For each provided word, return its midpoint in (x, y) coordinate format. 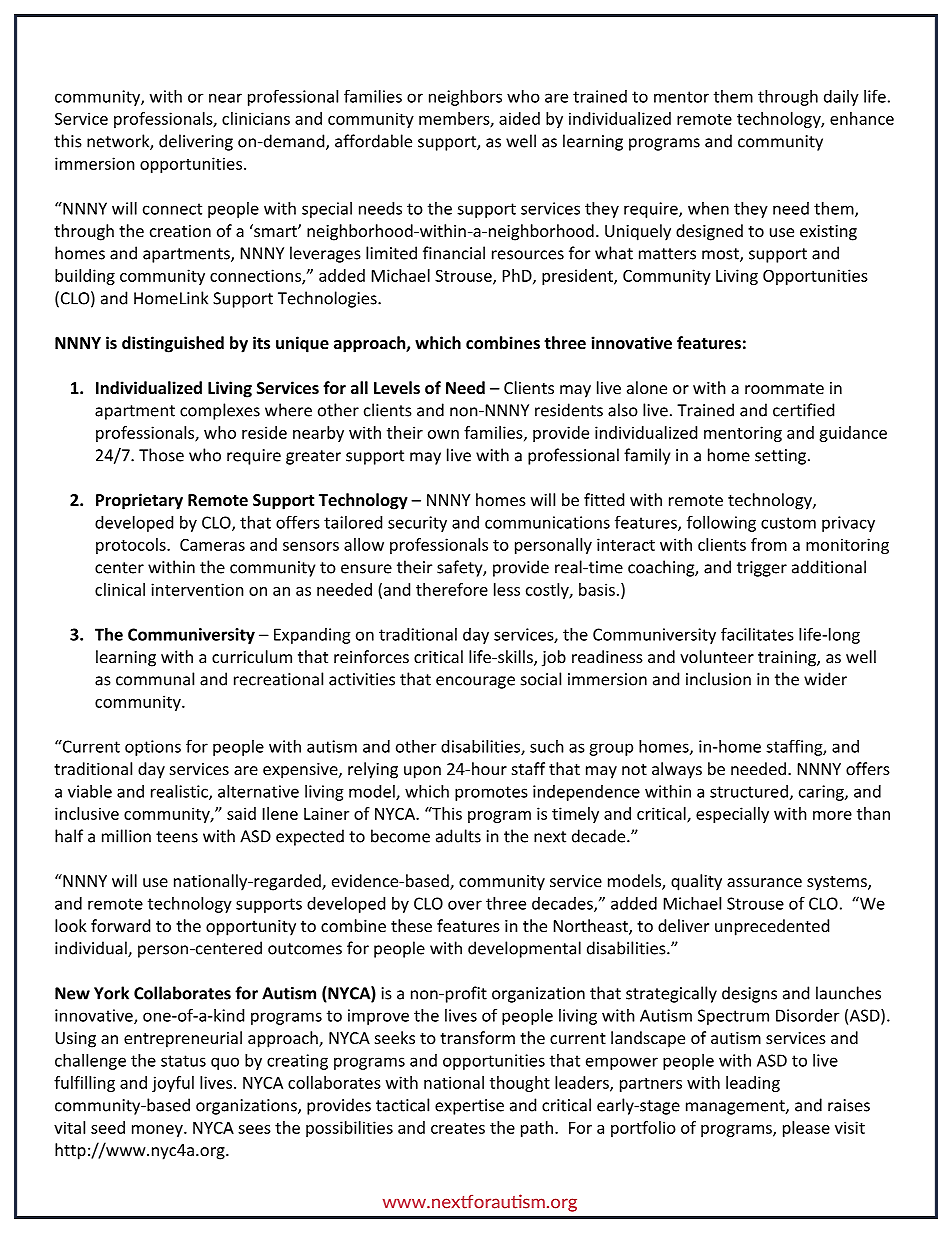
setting (780, 457)
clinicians (256, 118)
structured (749, 791)
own (443, 434)
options (153, 748)
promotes (491, 793)
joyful (173, 1084)
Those (161, 455)
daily (841, 98)
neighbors (465, 98)
